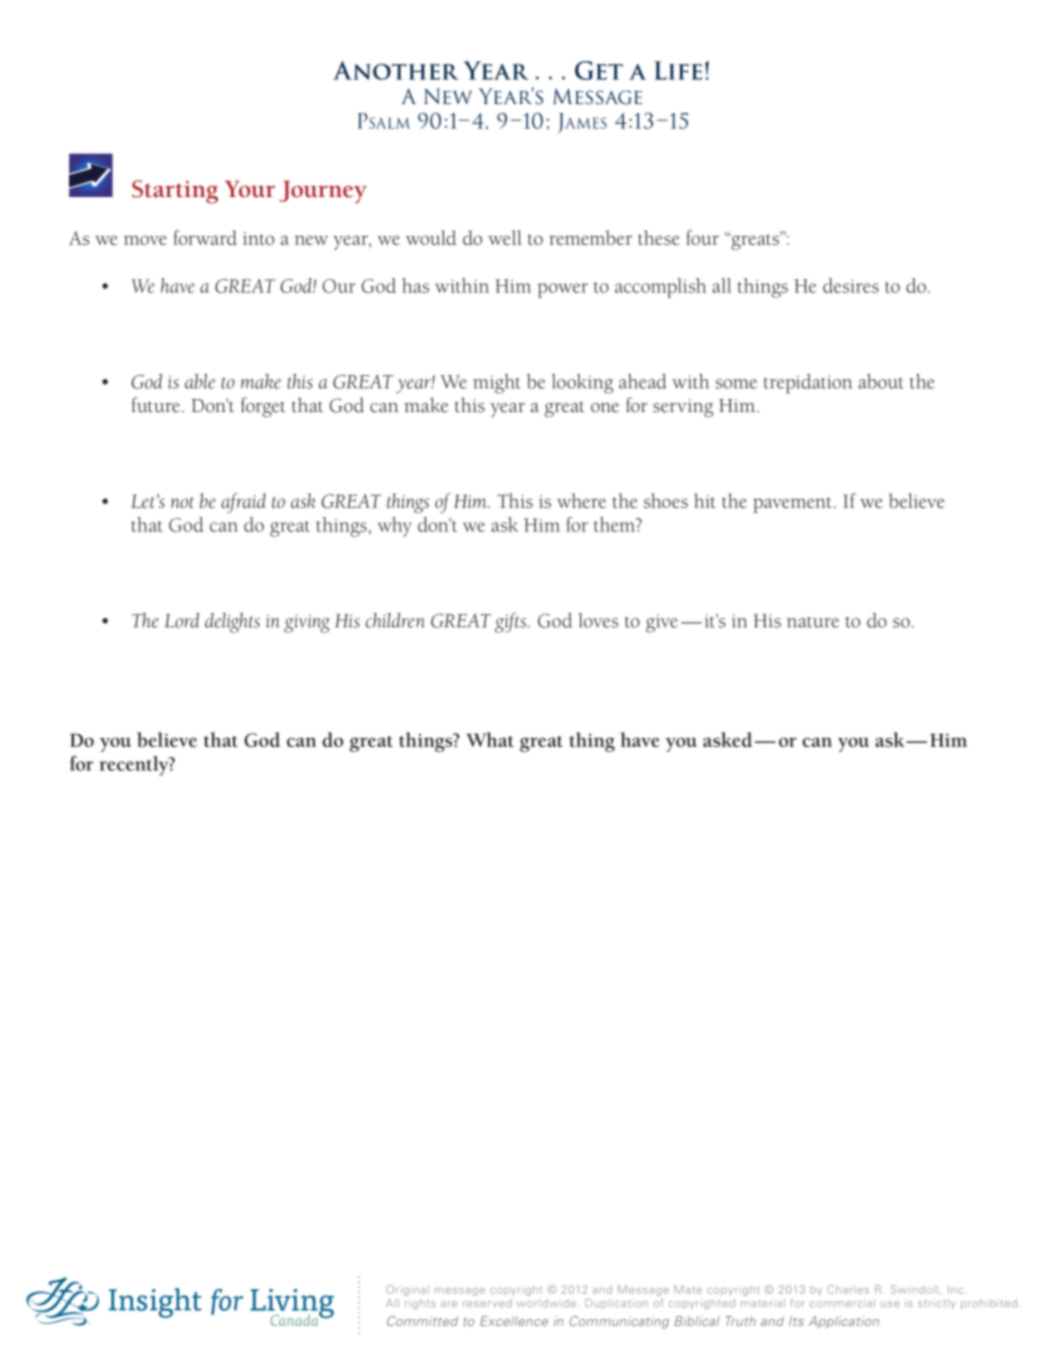 This page has height=1352, width=1045. What do you see at coordinates (232, 623) in the page?
I see `delights` at bounding box center [232, 623].
